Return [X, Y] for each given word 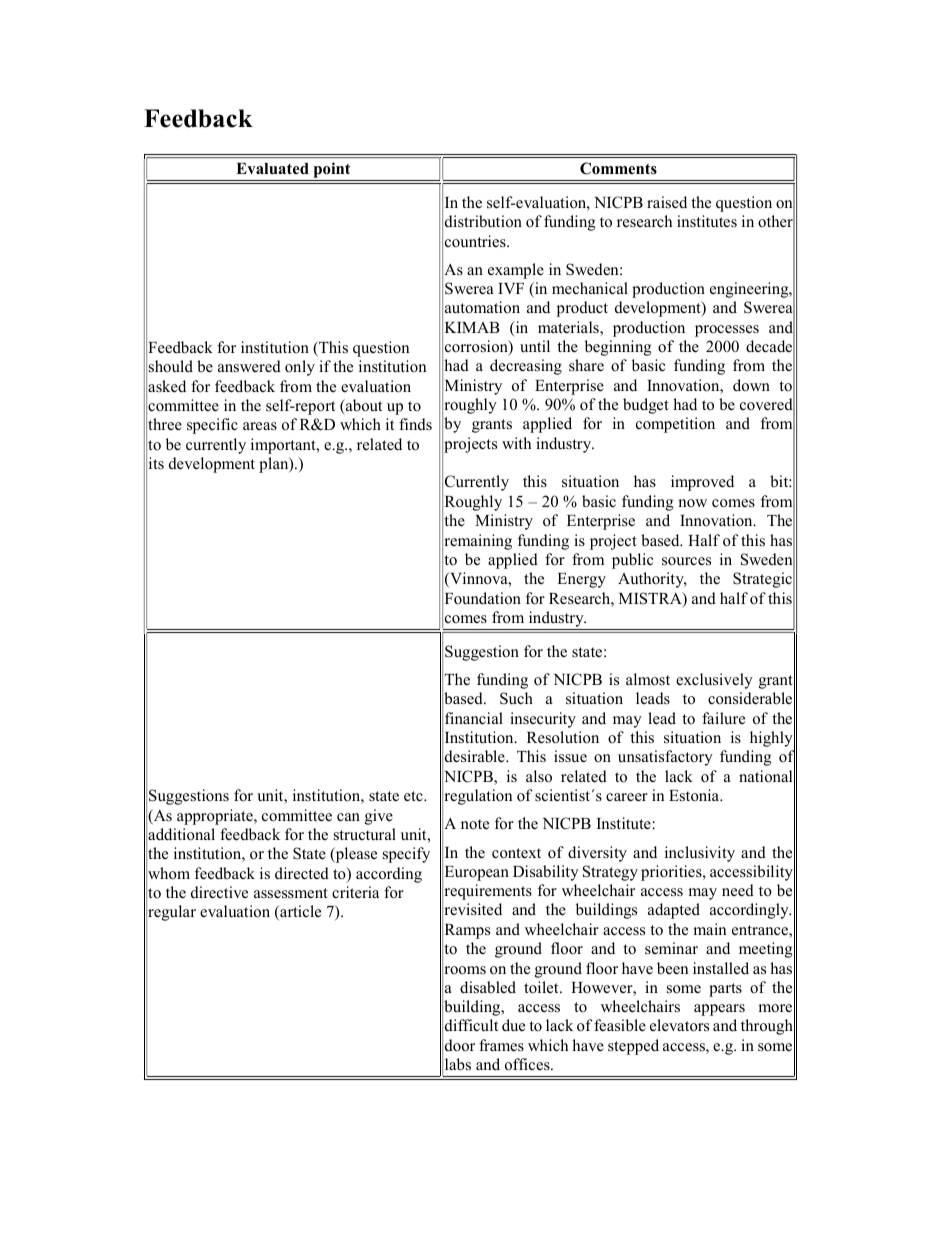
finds [415, 424]
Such [516, 698]
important [284, 446]
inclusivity [700, 854]
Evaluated [272, 168]
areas [260, 426]
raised [667, 202]
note [475, 824]
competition [675, 425]
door [460, 1045]
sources [686, 561]
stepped [633, 1047]
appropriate [216, 817]
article [299, 912]
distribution [483, 221]
